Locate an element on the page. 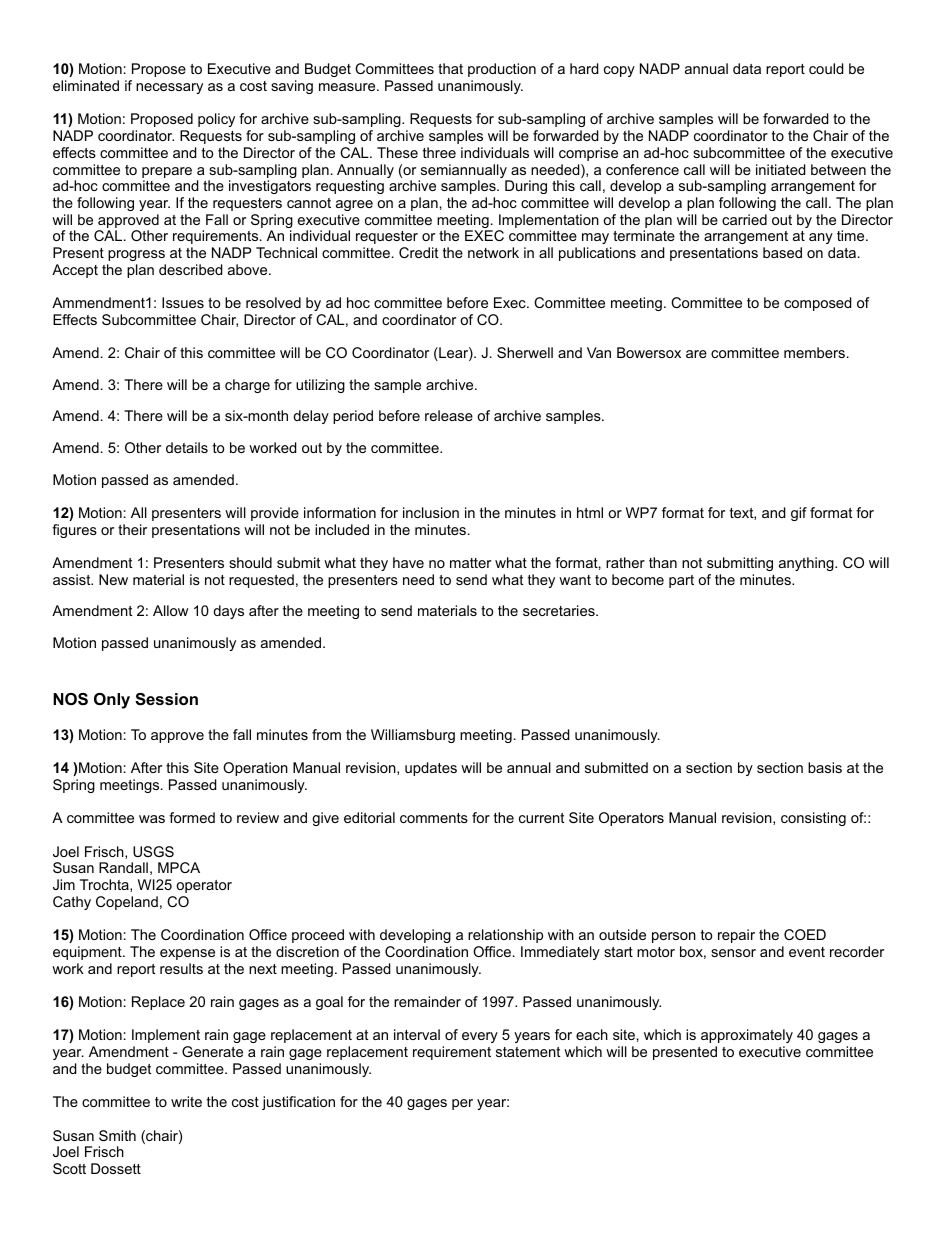 The width and height of the image is (952, 1233). Smith is located at coordinates (117, 1135).
